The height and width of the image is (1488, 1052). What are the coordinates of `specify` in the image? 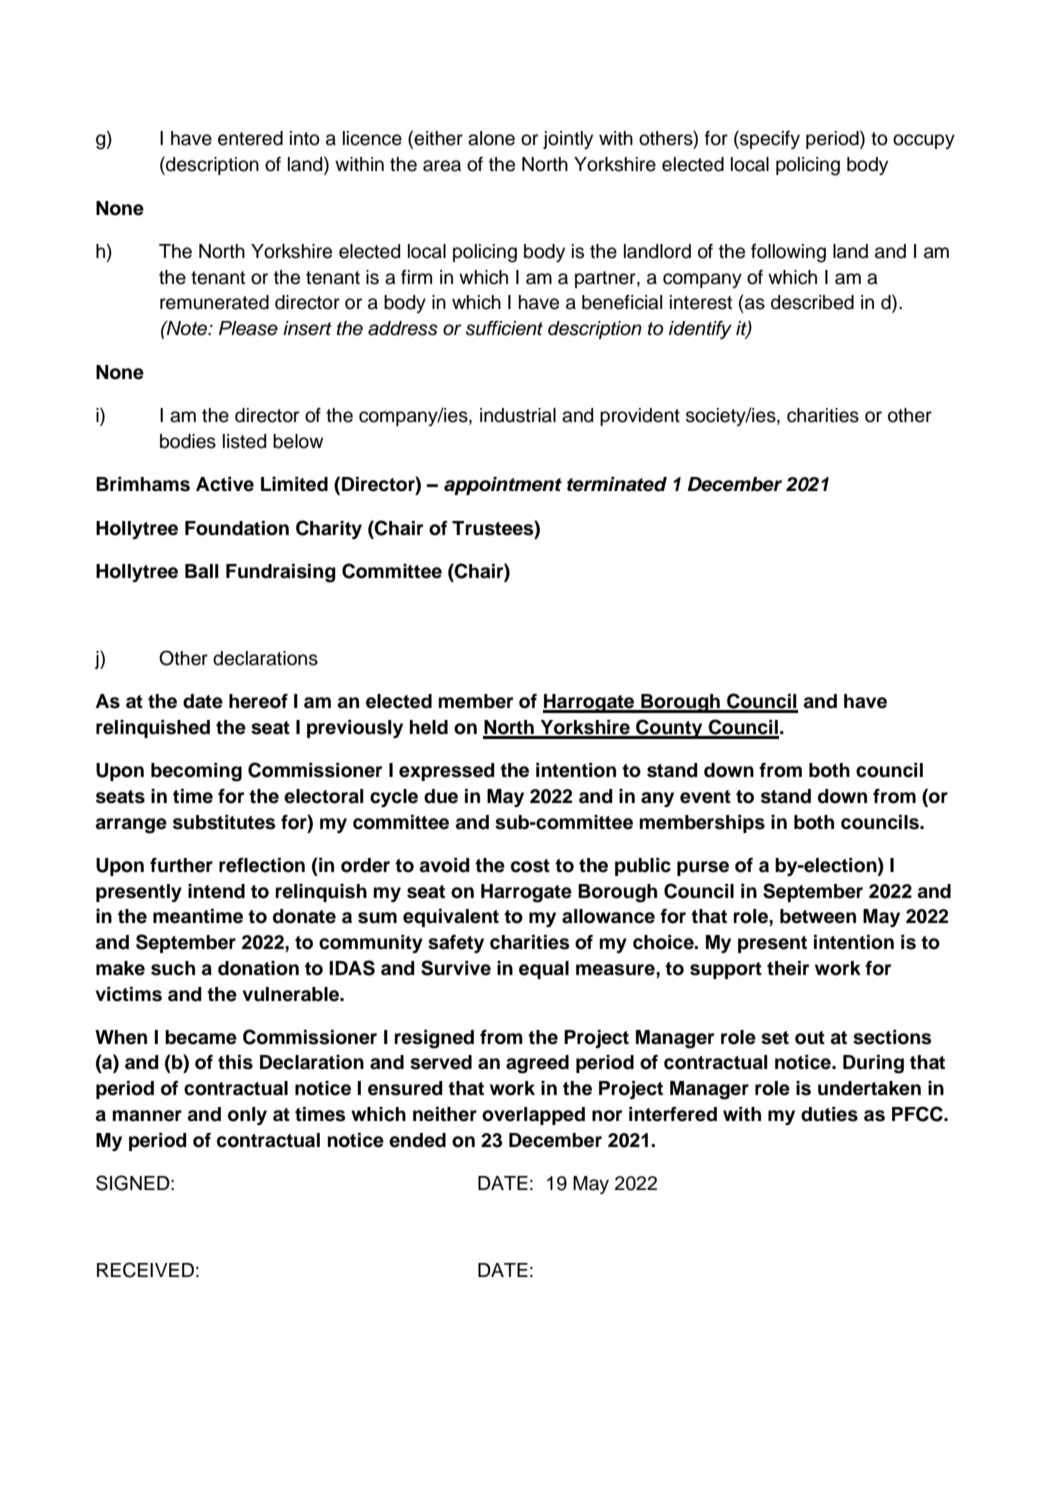 It's located at (769, 139).
